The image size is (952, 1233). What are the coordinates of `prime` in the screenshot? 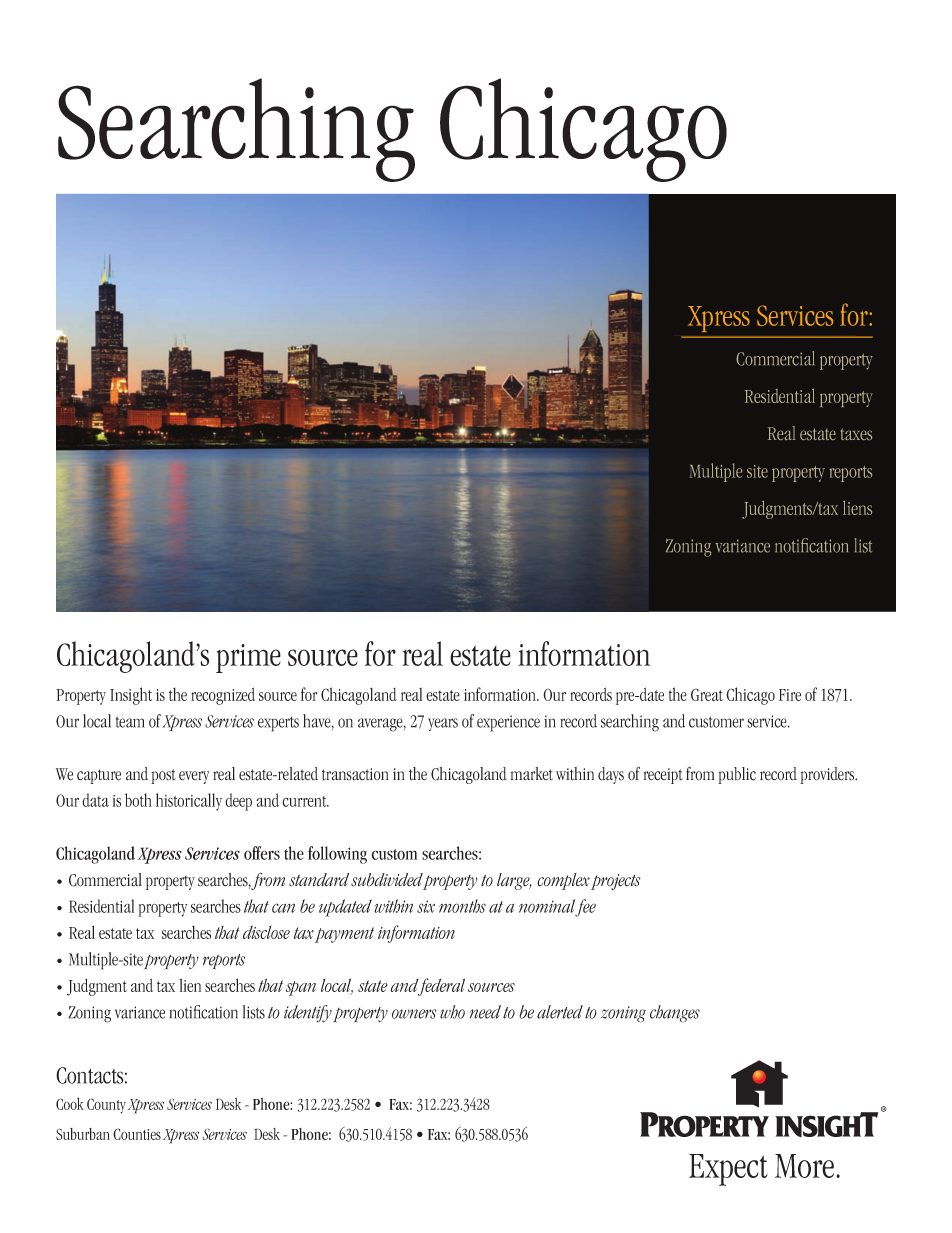 It's located at (248, 658).
